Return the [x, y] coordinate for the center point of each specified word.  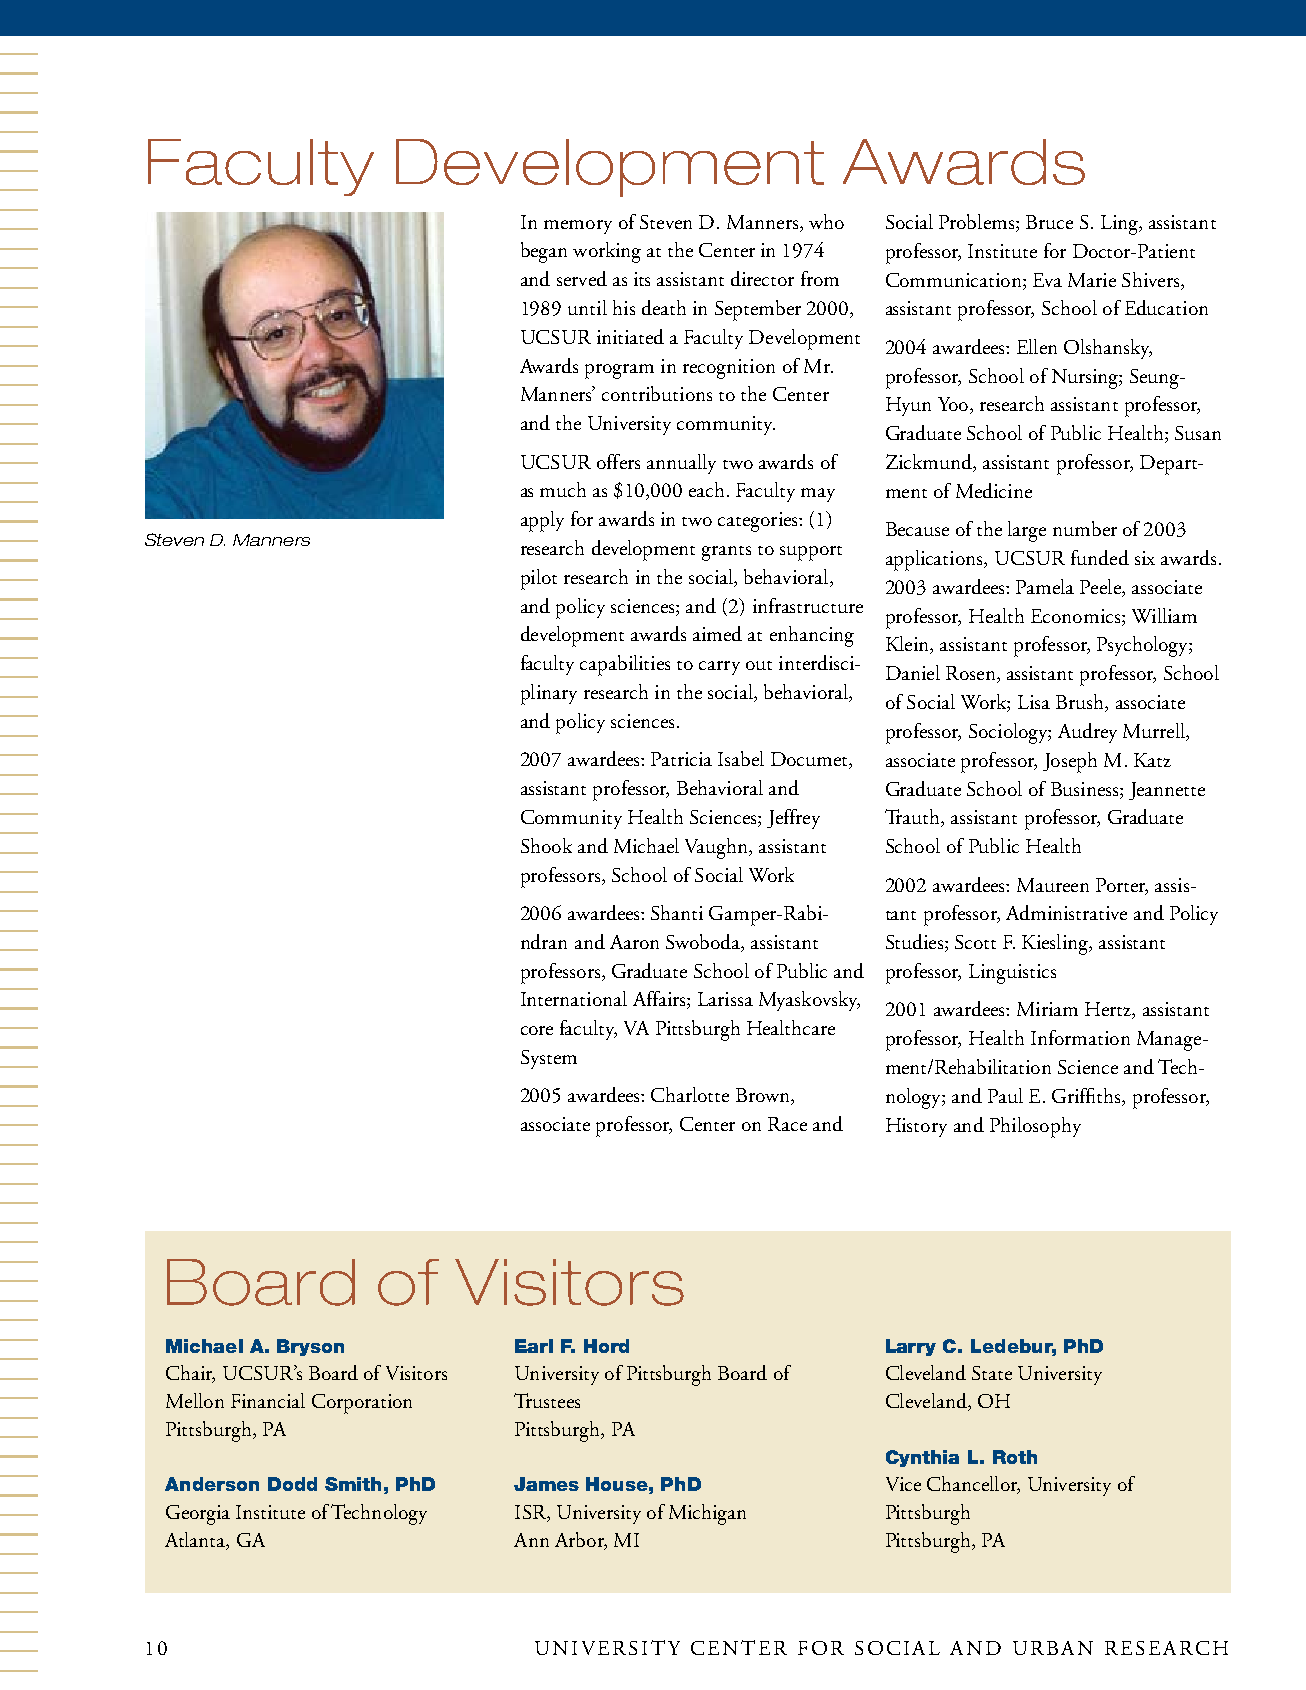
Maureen [1053, 885]
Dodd [292, 1484]
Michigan [707, 1514]
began [544, 252]
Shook [546, 845]
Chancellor [973, 1485]
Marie [1092, 280]
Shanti [677, 912]
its [642, 279]
